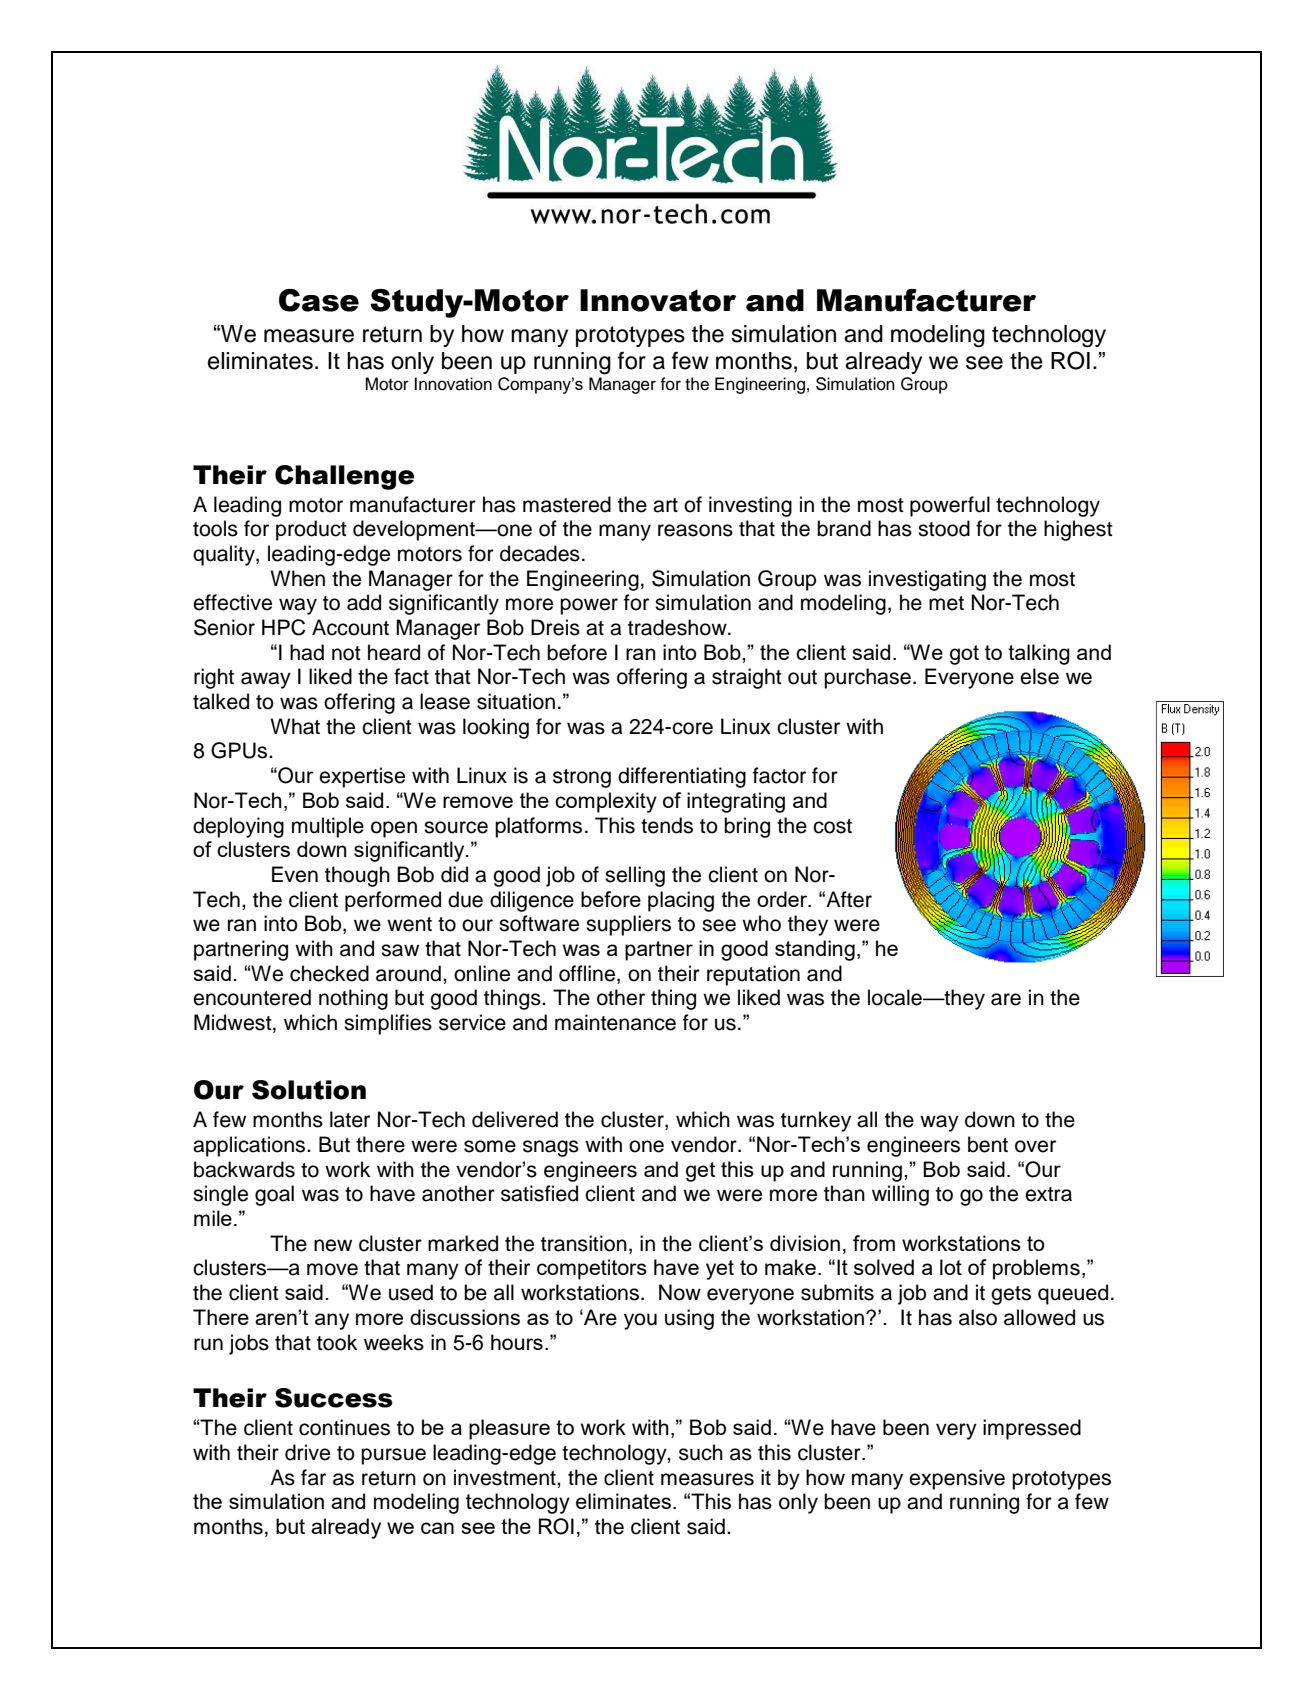 This image has width=1313, height=1700. Describe the element at coordinates (635, 876) in the image. I see `selling` at that location.
